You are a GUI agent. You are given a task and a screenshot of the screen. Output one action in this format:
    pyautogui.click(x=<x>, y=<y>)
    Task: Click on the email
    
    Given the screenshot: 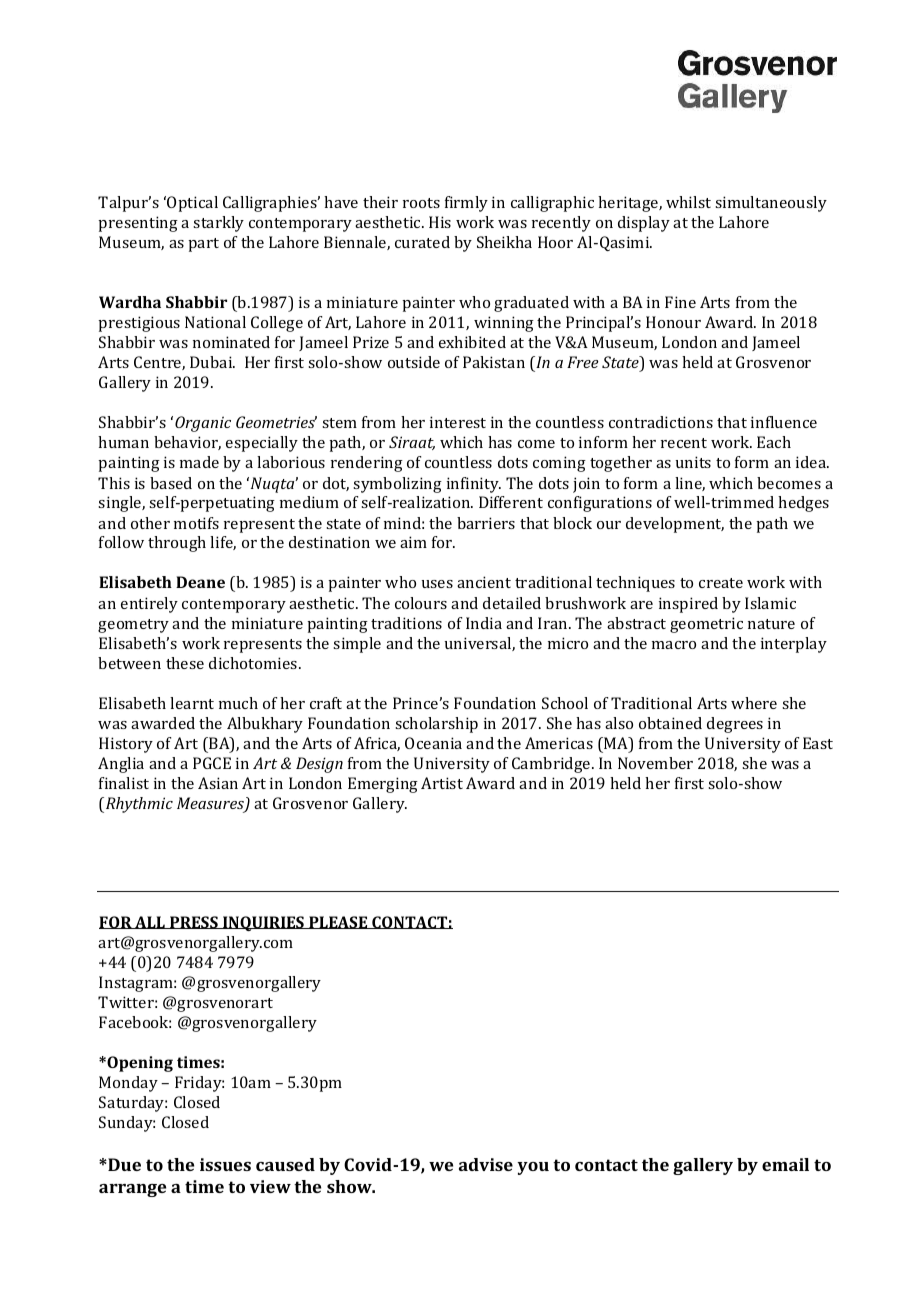 What is the action you would take?
    pyautogui.click(x=785, y=1164)
